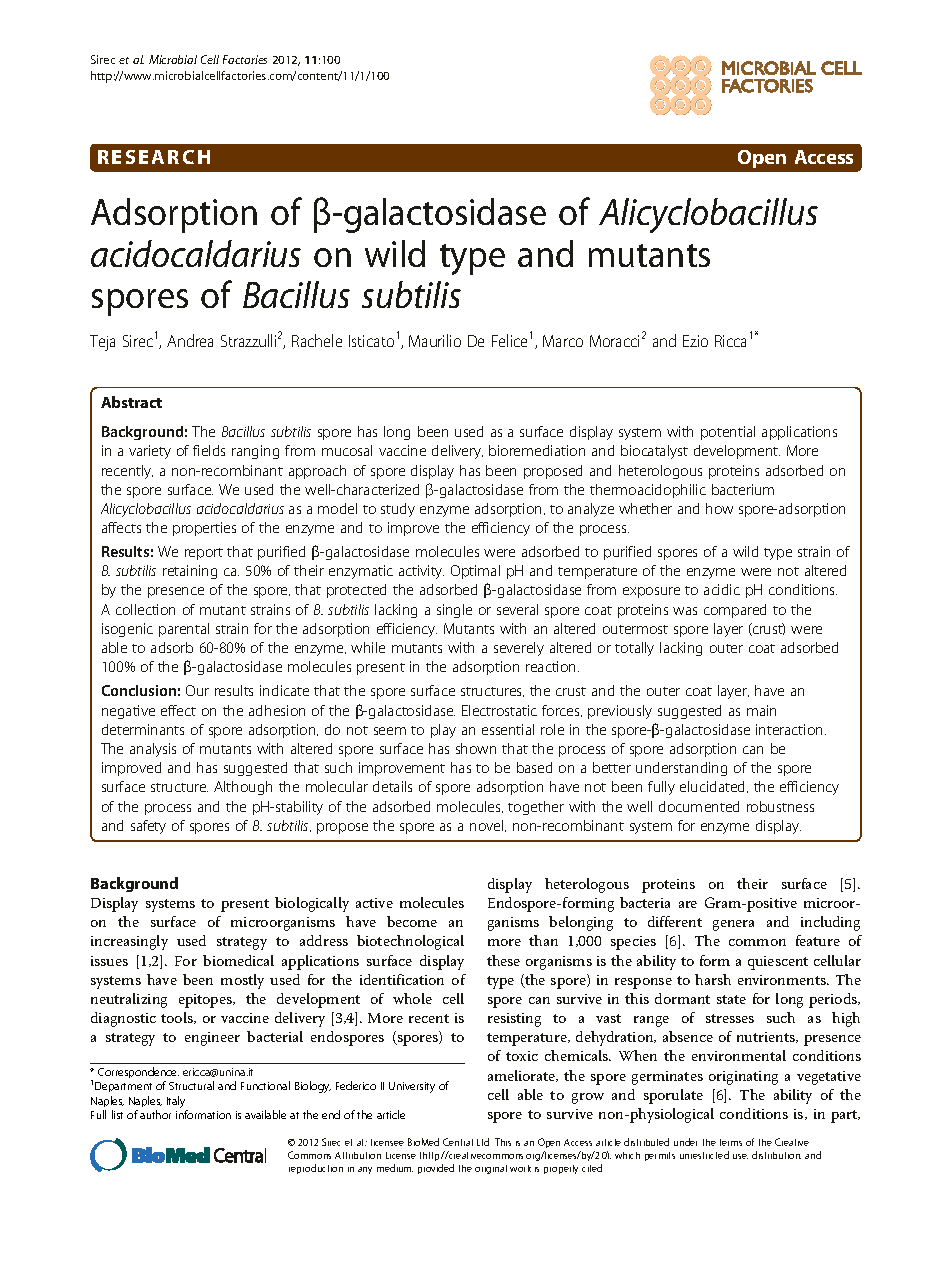  Describe the element at coordinates (178, 1018) in the screenshot. I see `tools` at that location.
